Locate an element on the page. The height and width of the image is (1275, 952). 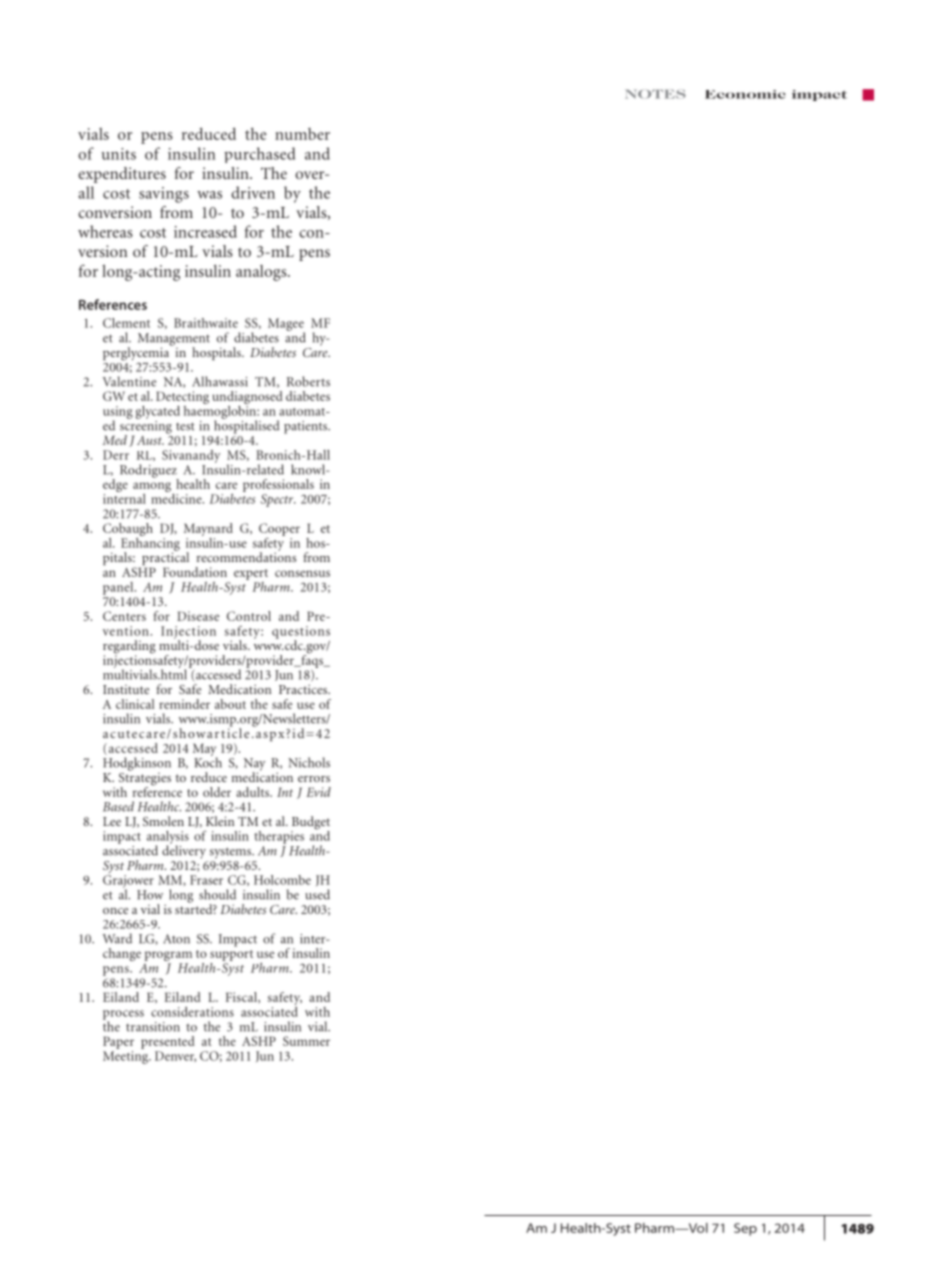
reminder is located at coordinates (184, 704).
